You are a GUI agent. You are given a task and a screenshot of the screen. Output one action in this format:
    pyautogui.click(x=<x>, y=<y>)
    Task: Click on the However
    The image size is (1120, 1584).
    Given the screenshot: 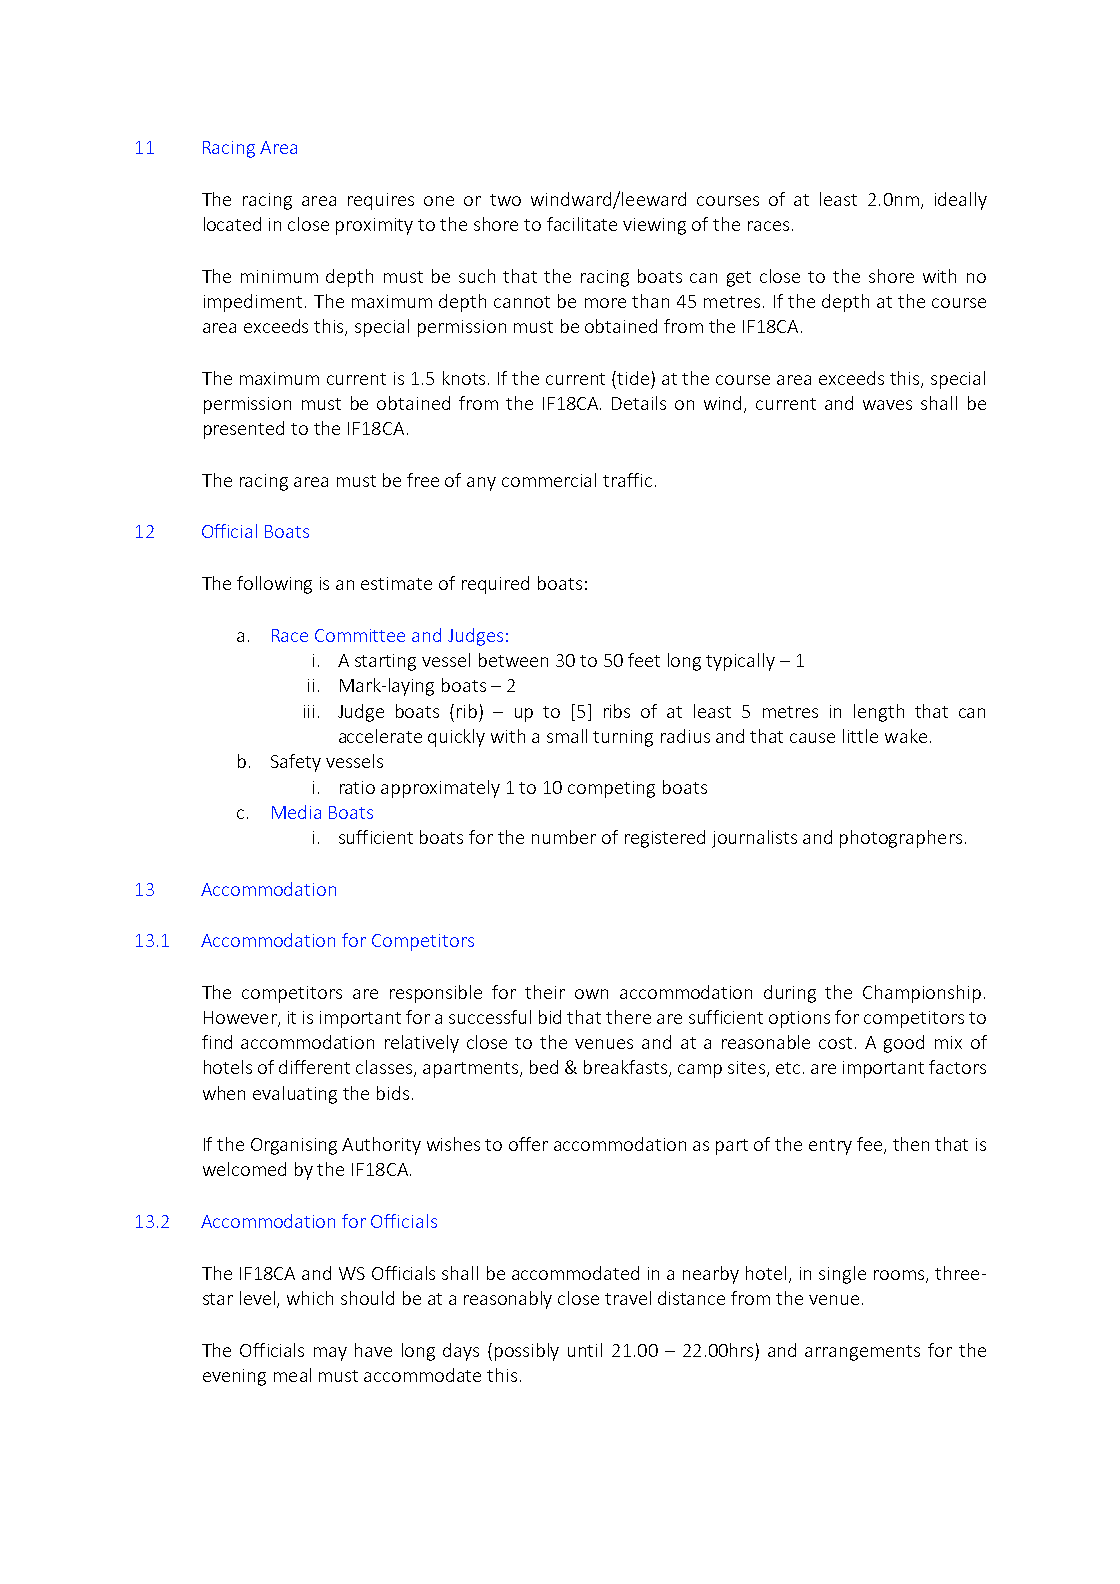 What is the action you would take?
    pyautogui.click(x=241, y=1018)
